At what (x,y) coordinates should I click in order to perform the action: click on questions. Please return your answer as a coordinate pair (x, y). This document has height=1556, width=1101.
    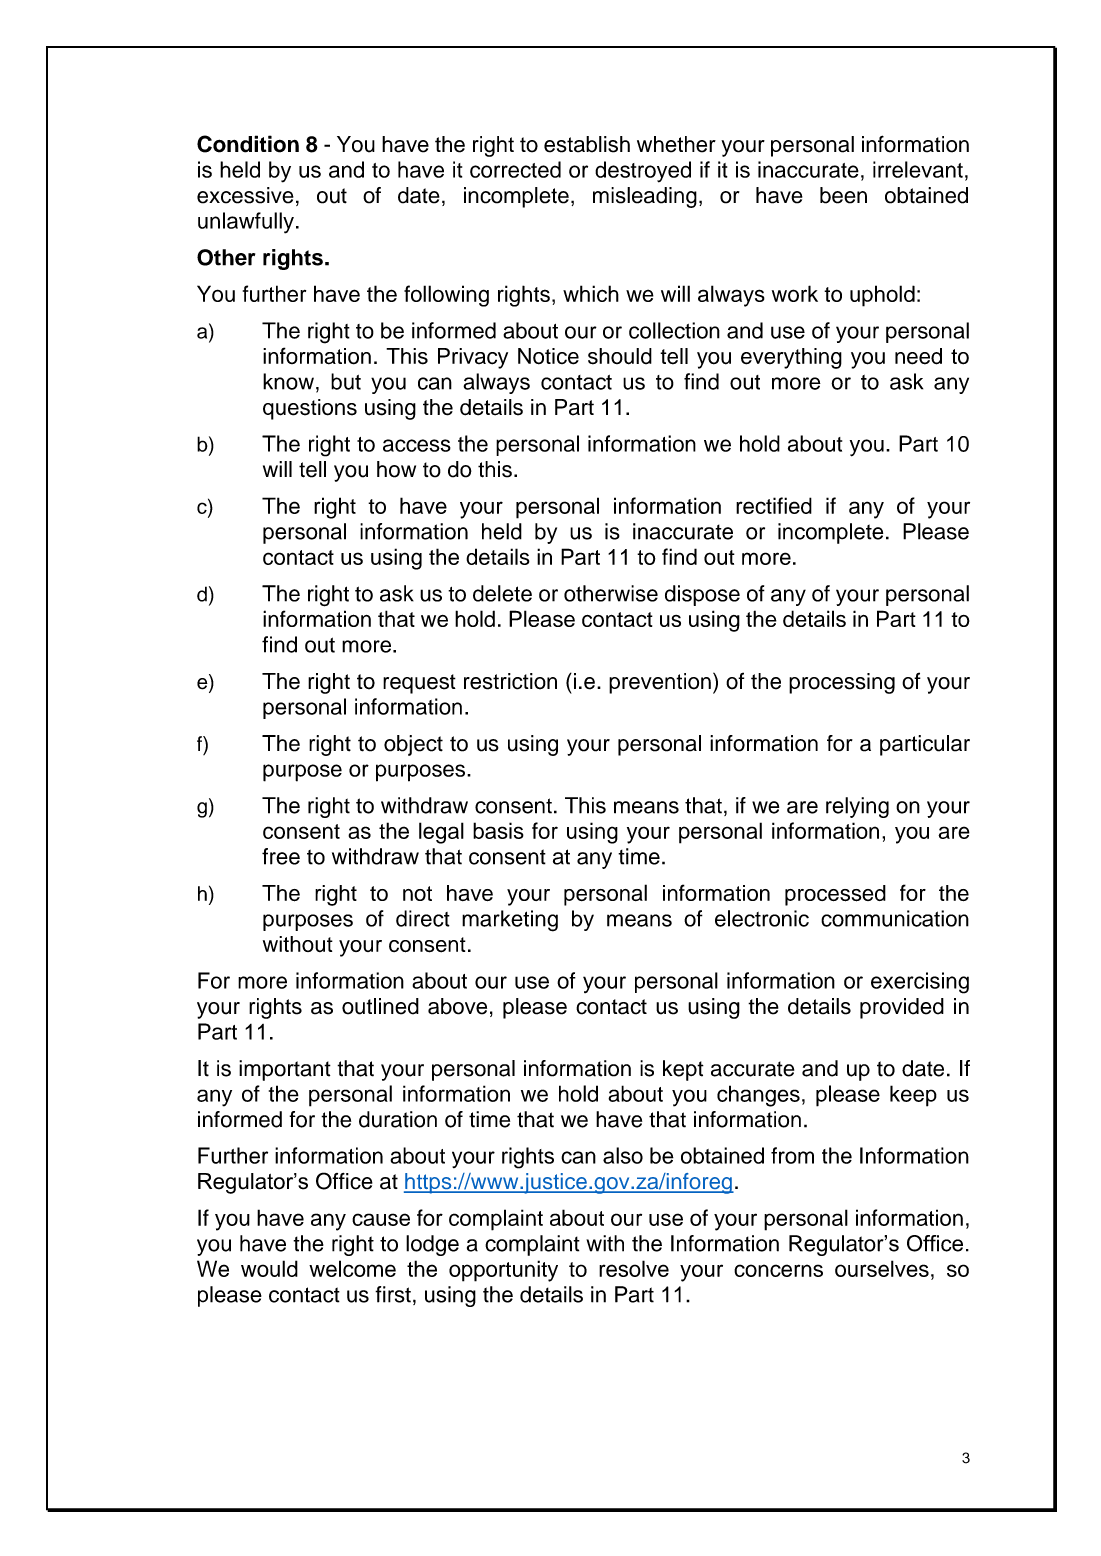
    Looking at the image, I should click on (310, 409).
